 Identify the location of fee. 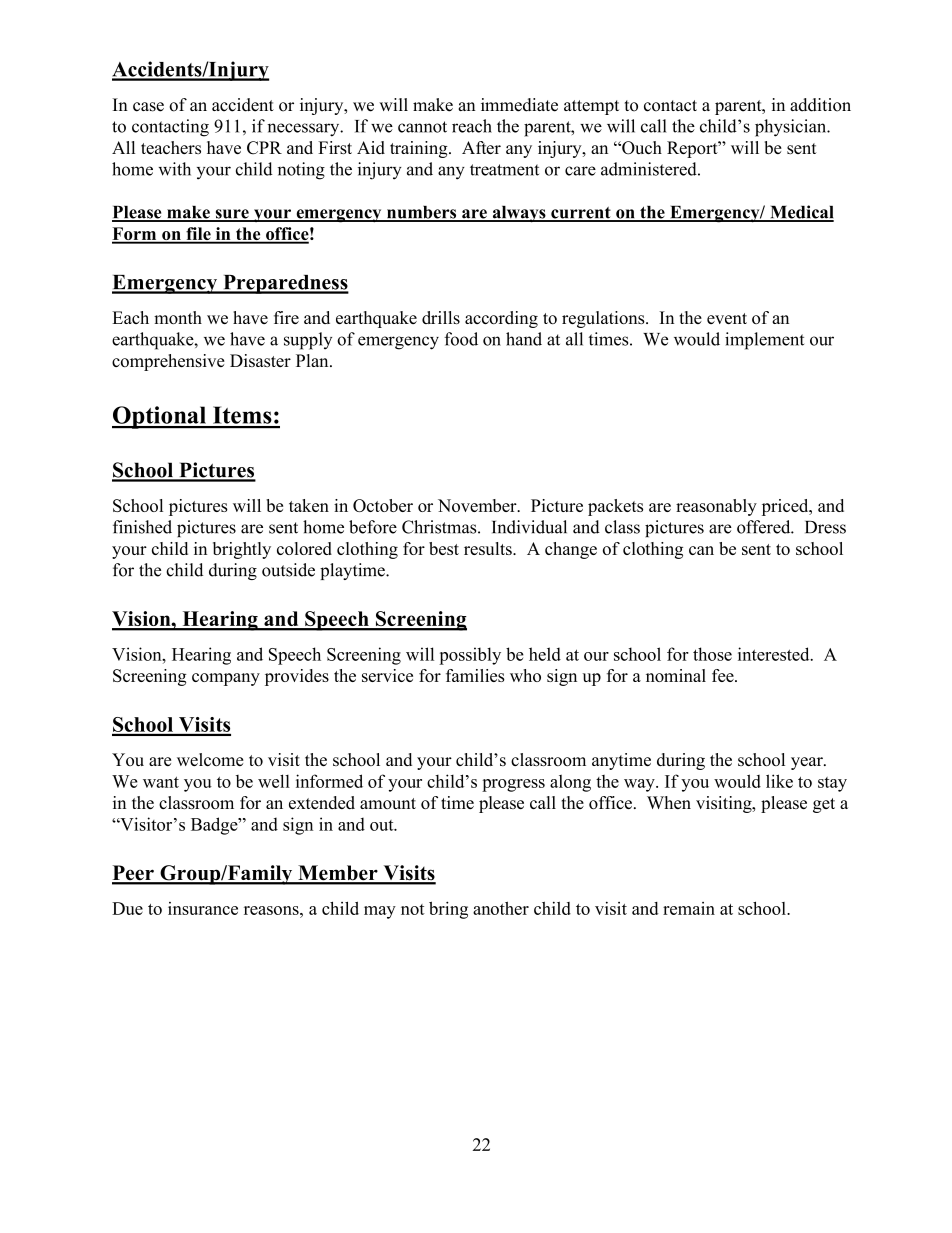
(724, 675).
